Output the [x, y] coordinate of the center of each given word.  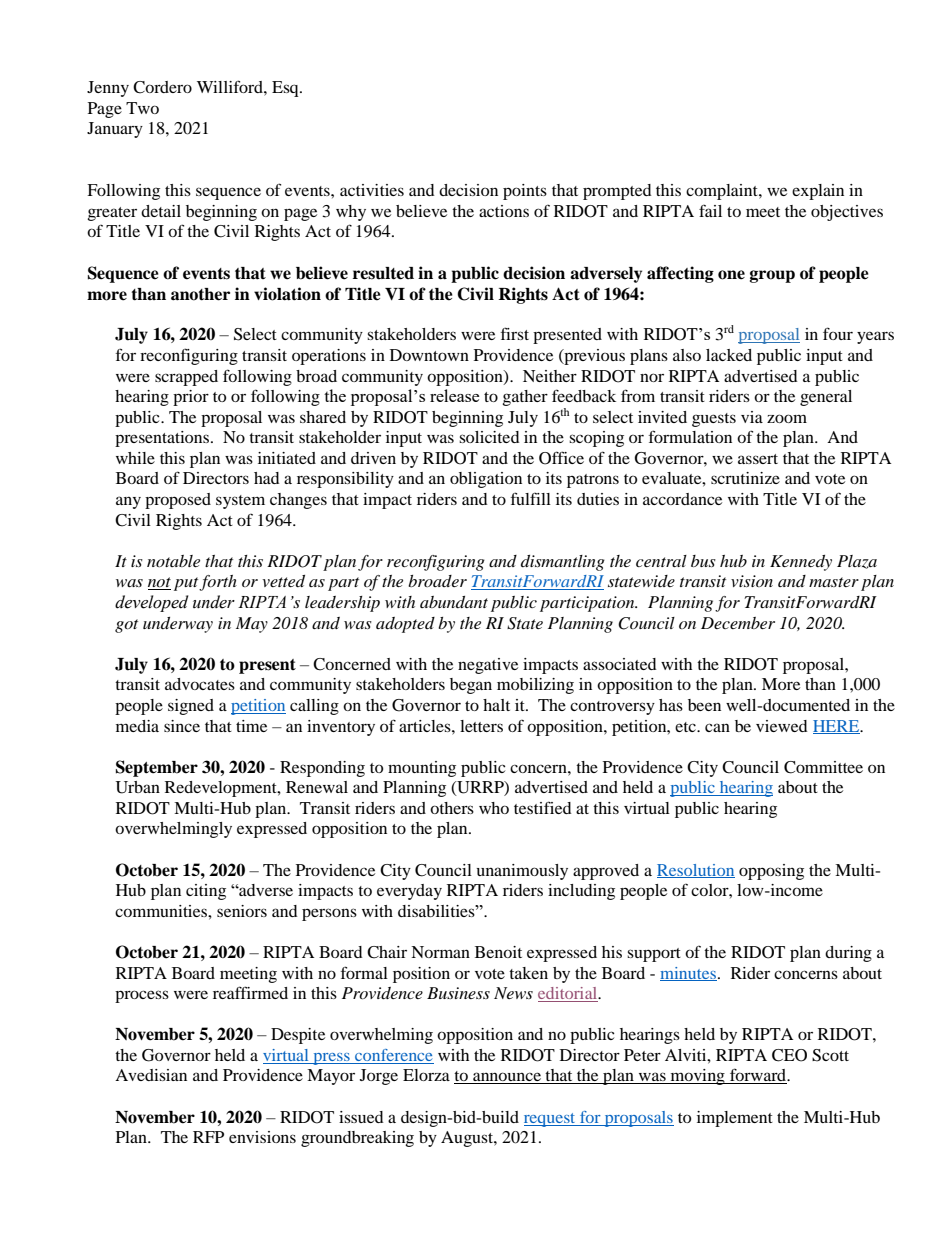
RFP [208, 1137]
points [525, 192]
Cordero [162, 87]
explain [818, 192]
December [738, 623]
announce [507, 1078]
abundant [454, 602]
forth [218, 583]
